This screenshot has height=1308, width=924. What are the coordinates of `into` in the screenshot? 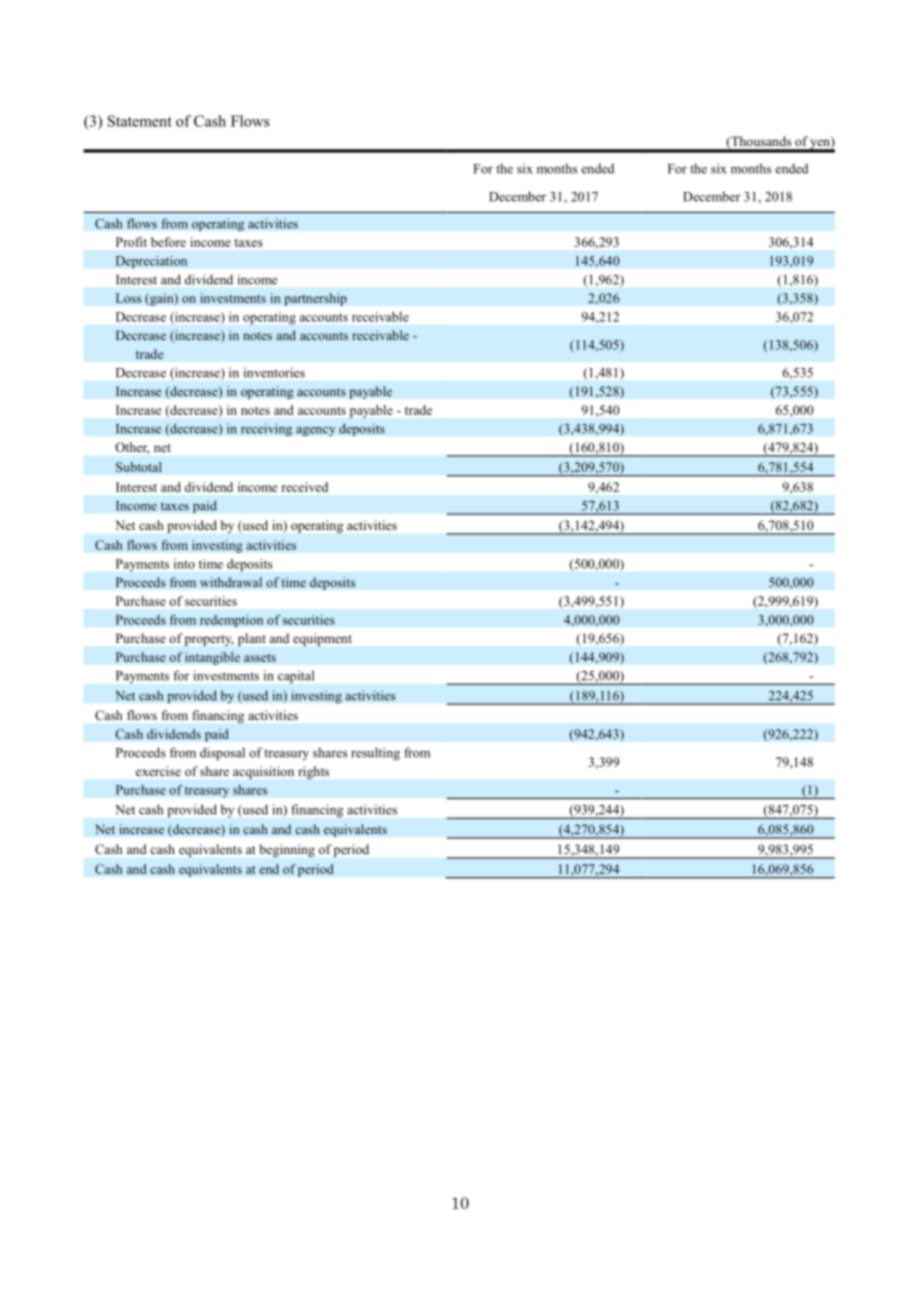 It's located at (184, 564).
